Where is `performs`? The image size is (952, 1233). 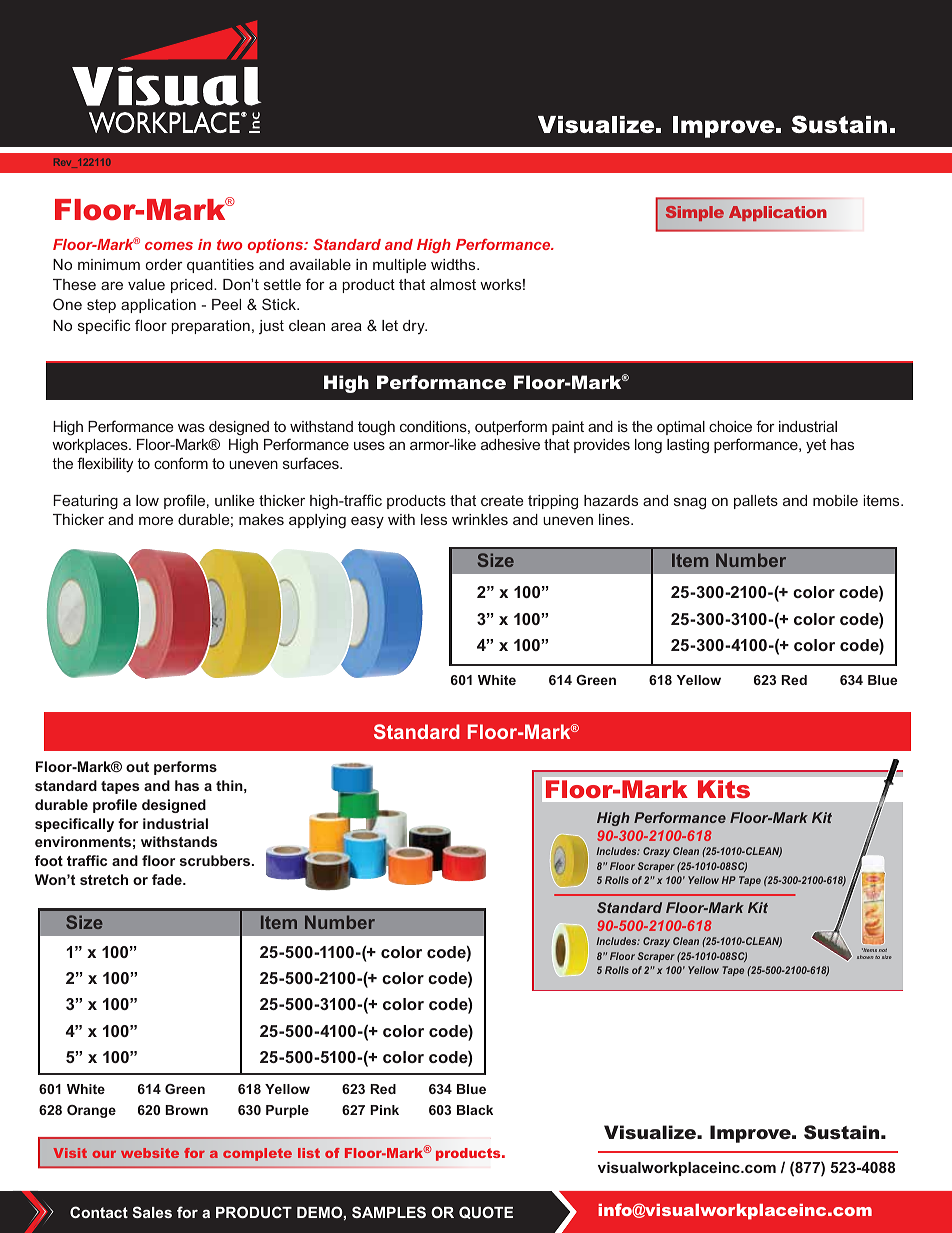
performs is located at coordinates (185, 768).
